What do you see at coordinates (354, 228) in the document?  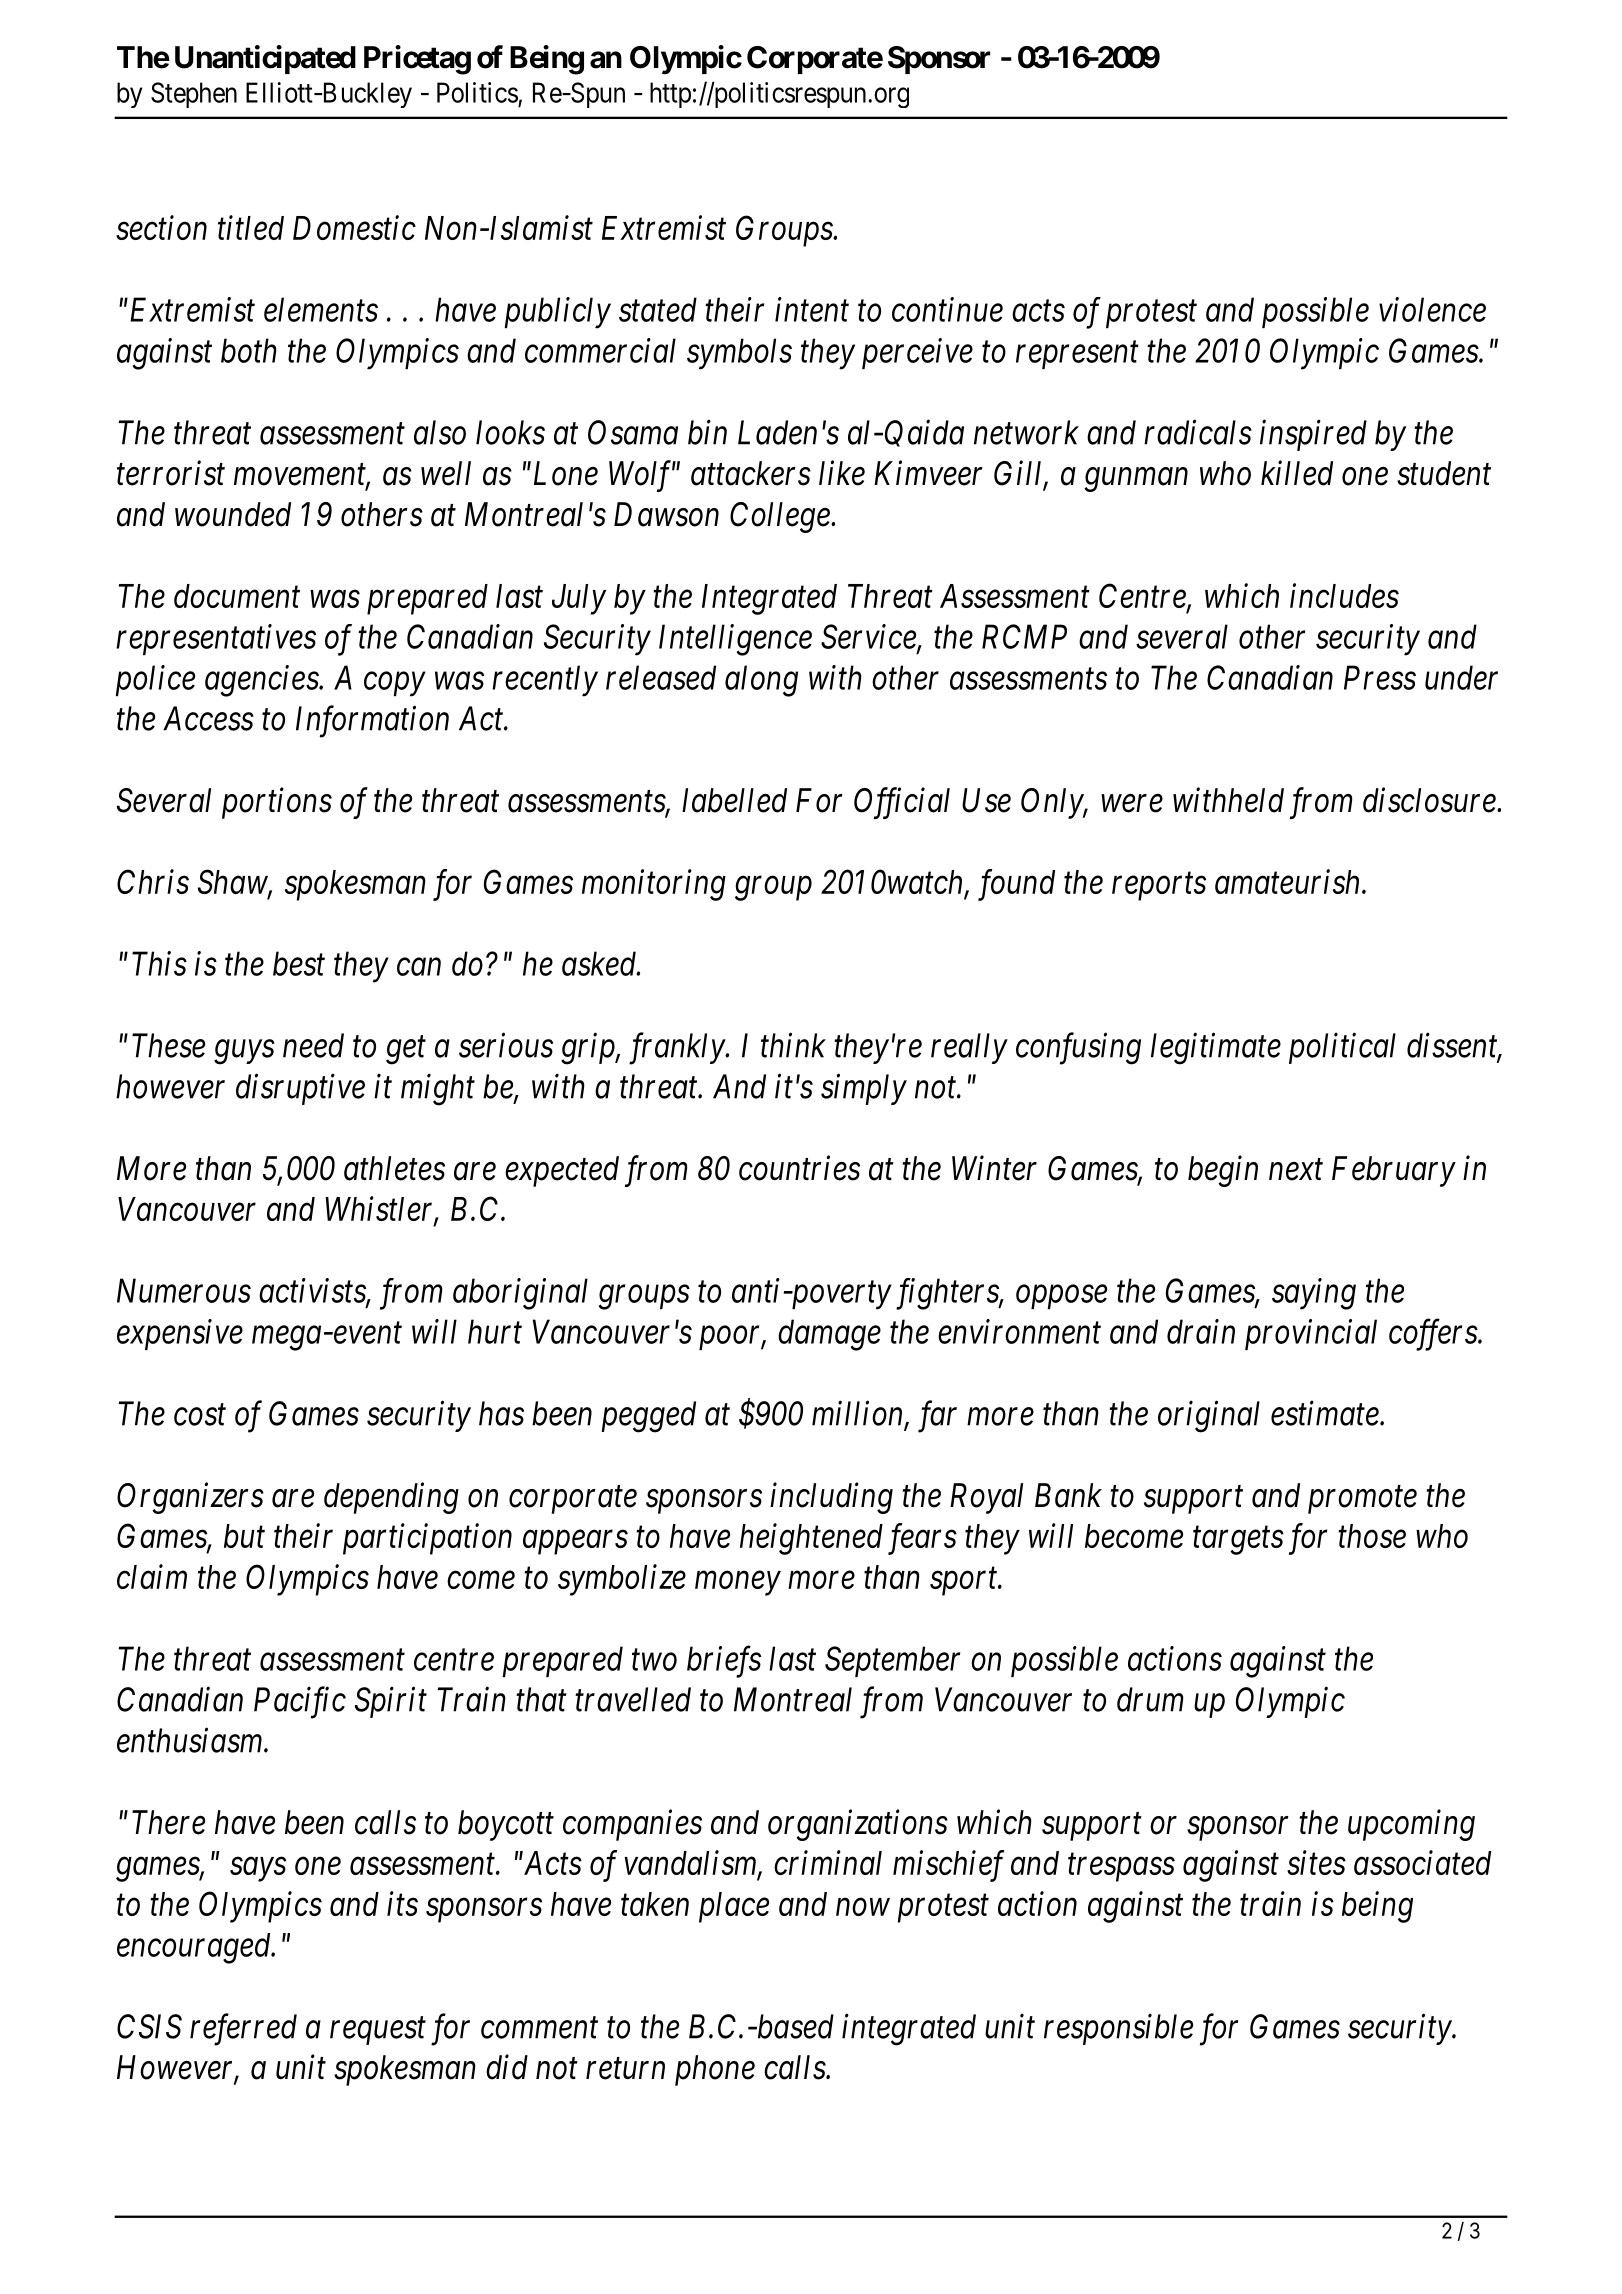 I see `Domestic` at bounding box center [354, 228].
